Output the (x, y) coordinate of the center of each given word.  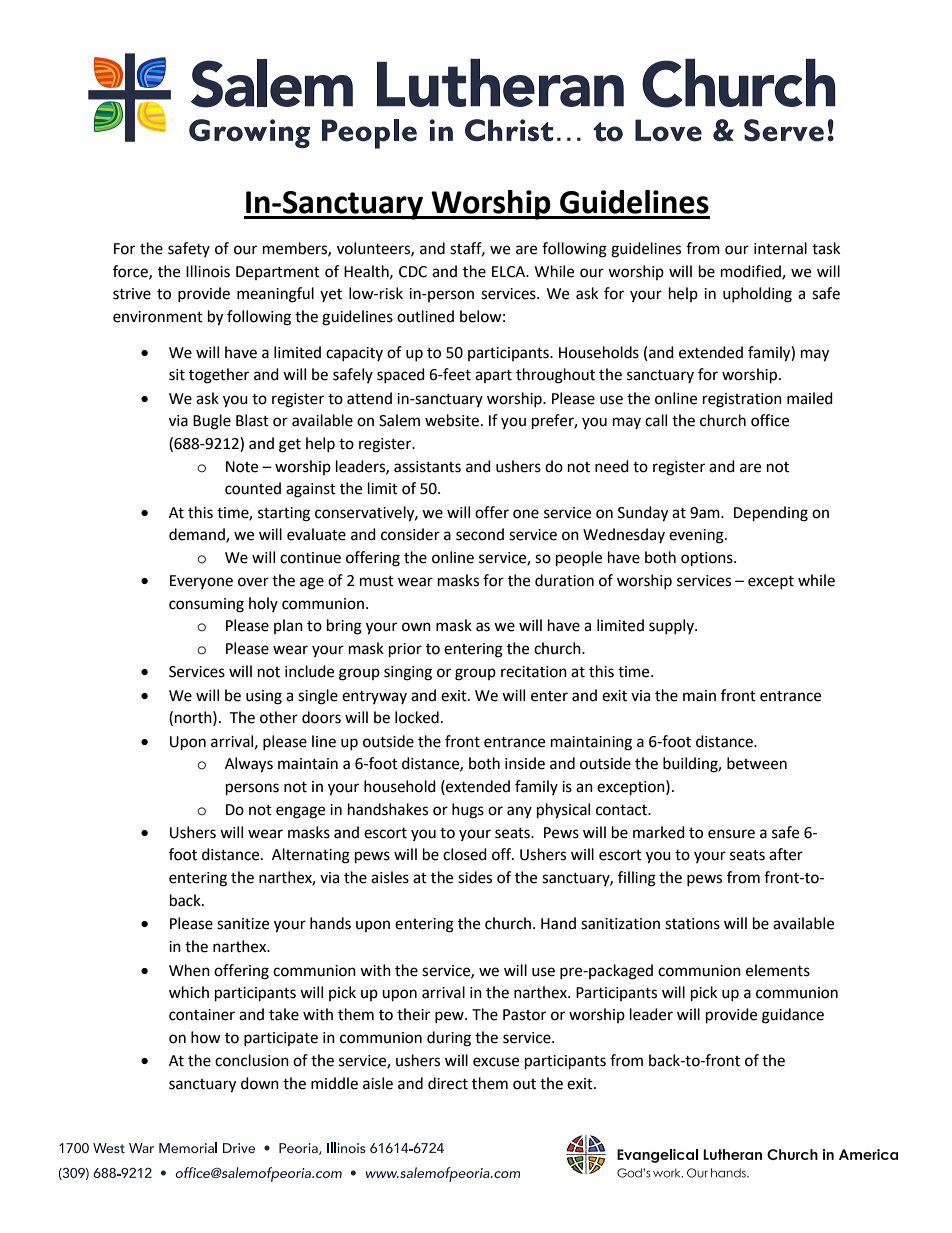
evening (697, 536)
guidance (793, 1016)
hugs (468, 811)
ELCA (510, 272)
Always (249, 765)
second (480, 534)
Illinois (208, 271)
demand (198, 535)
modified (752, 272)
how (206, 1037)
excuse (496, 1062)
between (757, 763)
